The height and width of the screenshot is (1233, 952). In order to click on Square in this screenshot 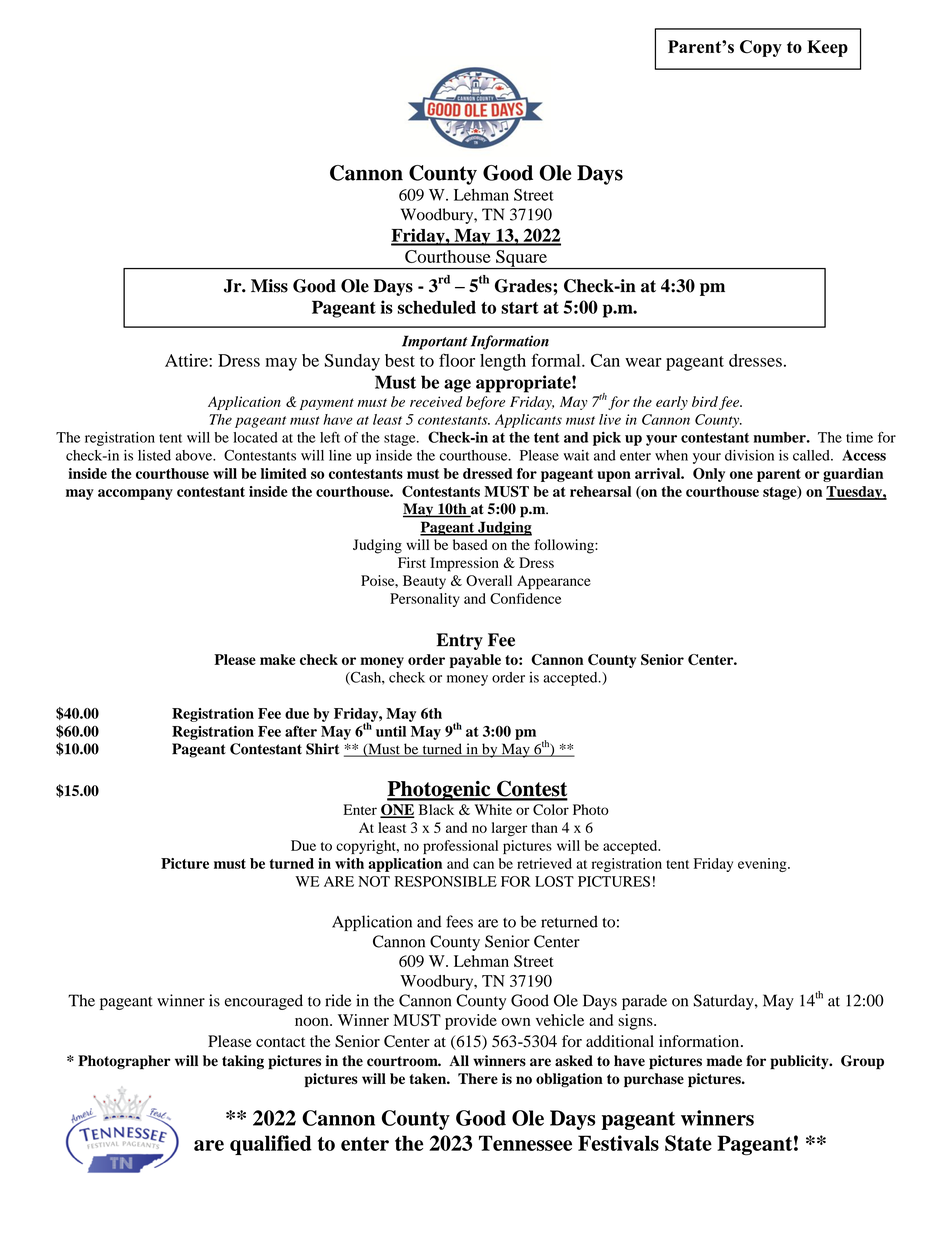, I will do `click(521, 259)`.
